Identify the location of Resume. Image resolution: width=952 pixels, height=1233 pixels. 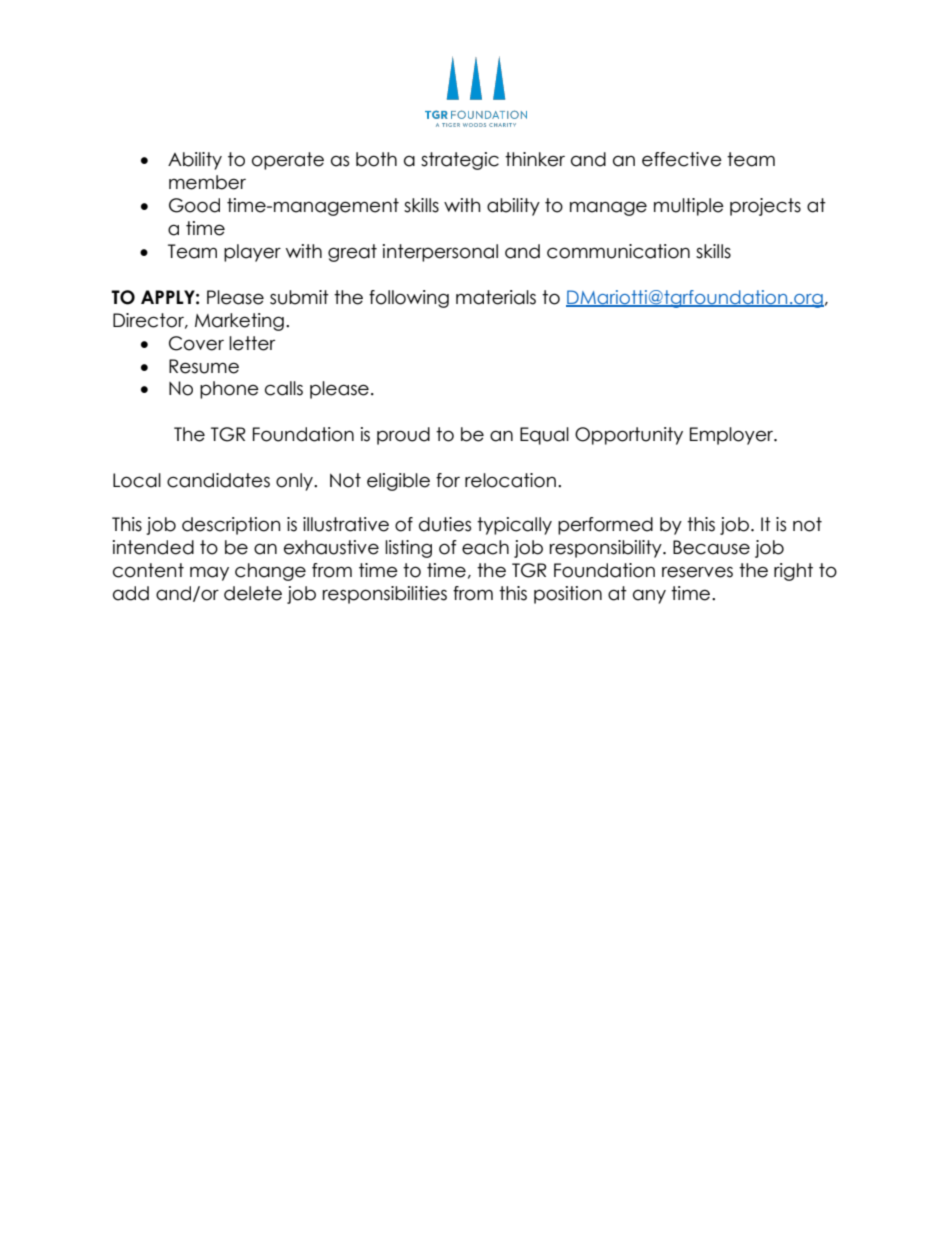
(204, 366).
